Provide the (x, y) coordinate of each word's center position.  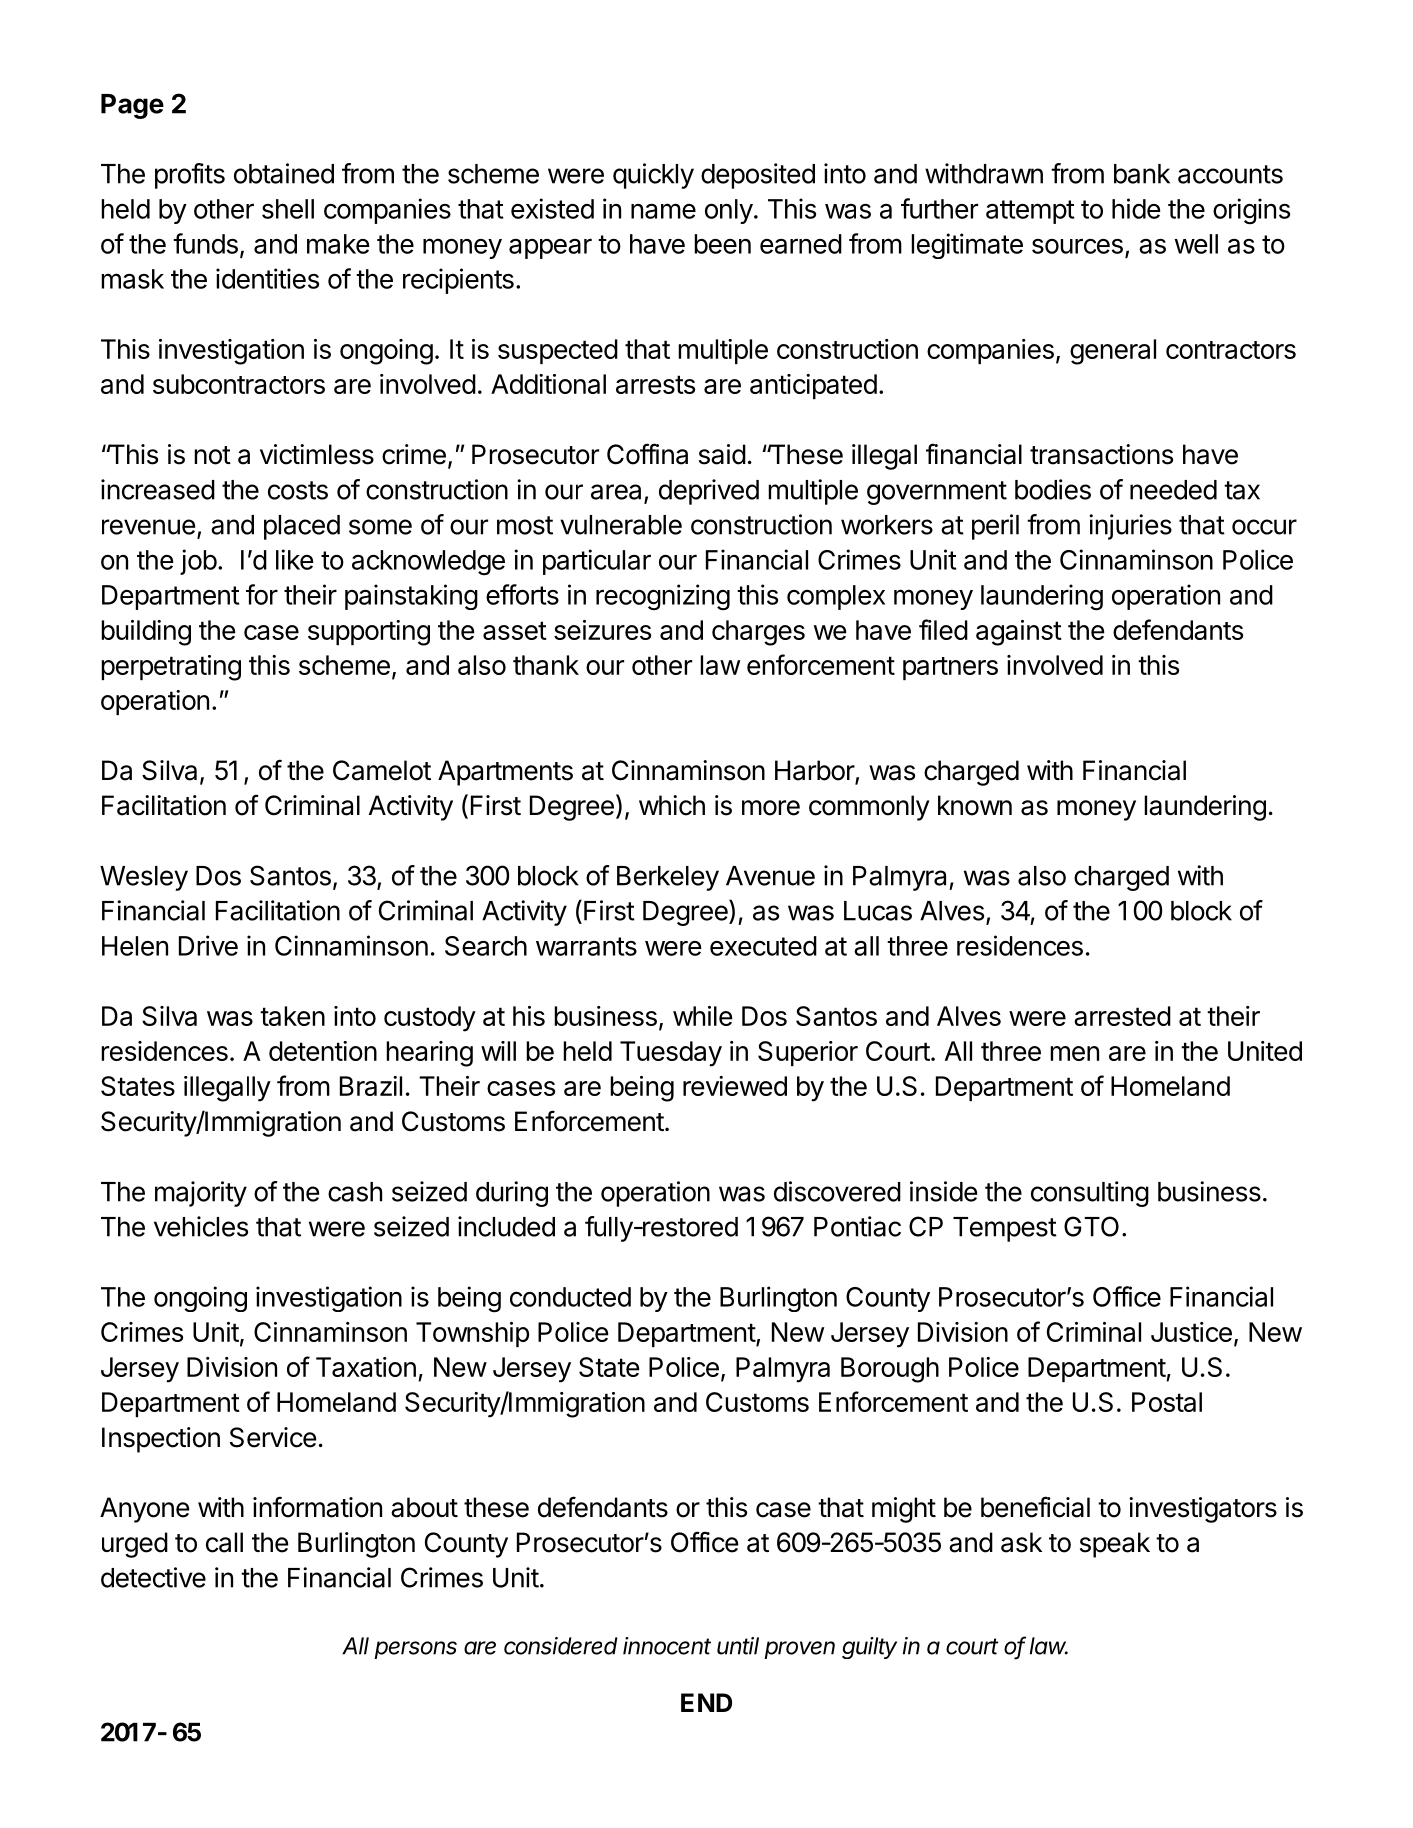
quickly (653, 176)
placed (302, 527)
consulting (1090, 1194)
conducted (570, 1297)
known (975, 805)
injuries (1130, 527)
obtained (284, 173)
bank (1142, 174)
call (224, 1542)
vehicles (201, 1226)
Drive (208, 945)
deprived (709, 492)
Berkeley (668, 878)
